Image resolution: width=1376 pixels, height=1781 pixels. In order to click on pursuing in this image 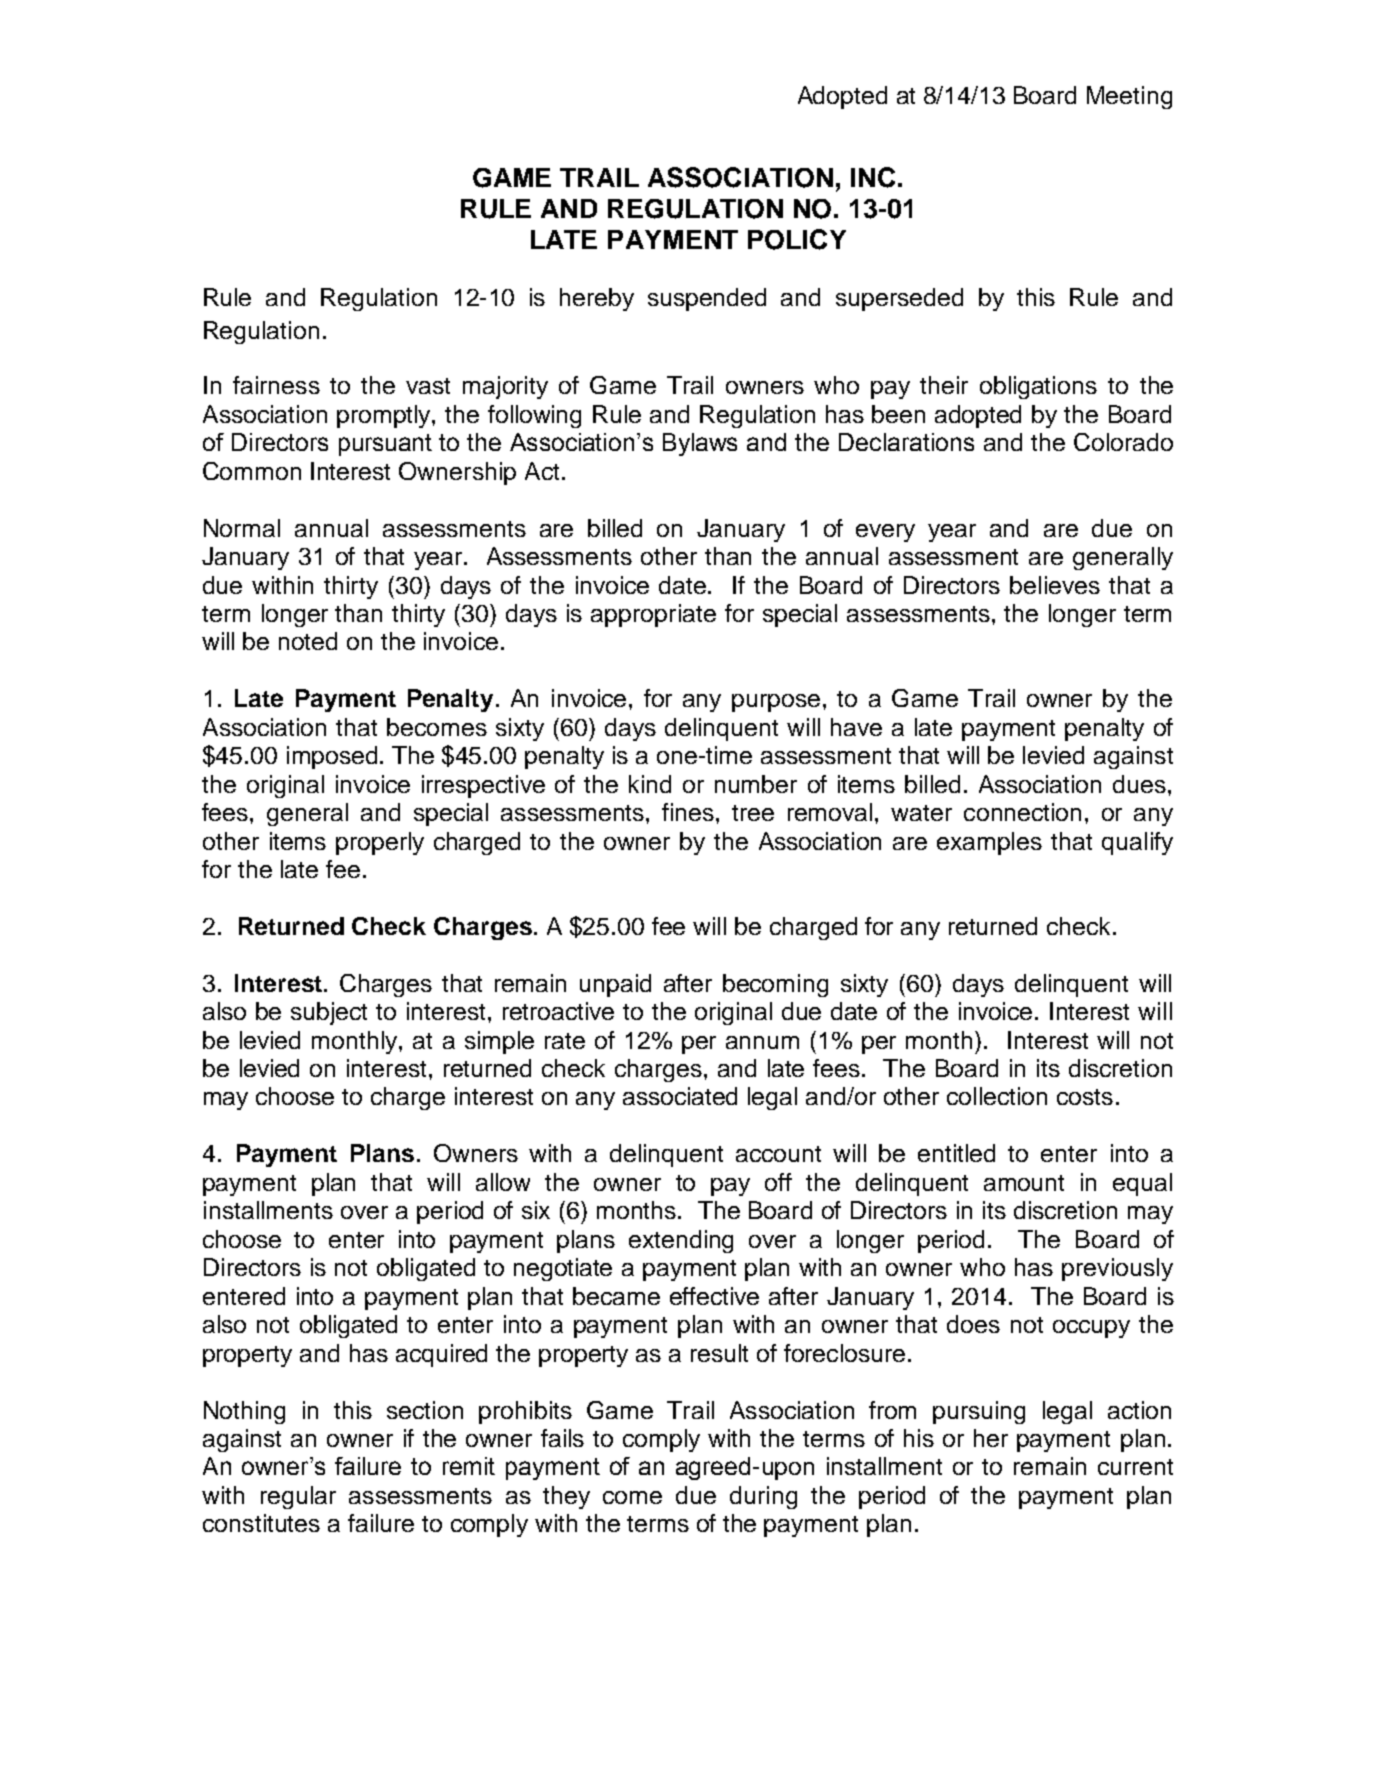, I will do `click(979, 1412)`.
